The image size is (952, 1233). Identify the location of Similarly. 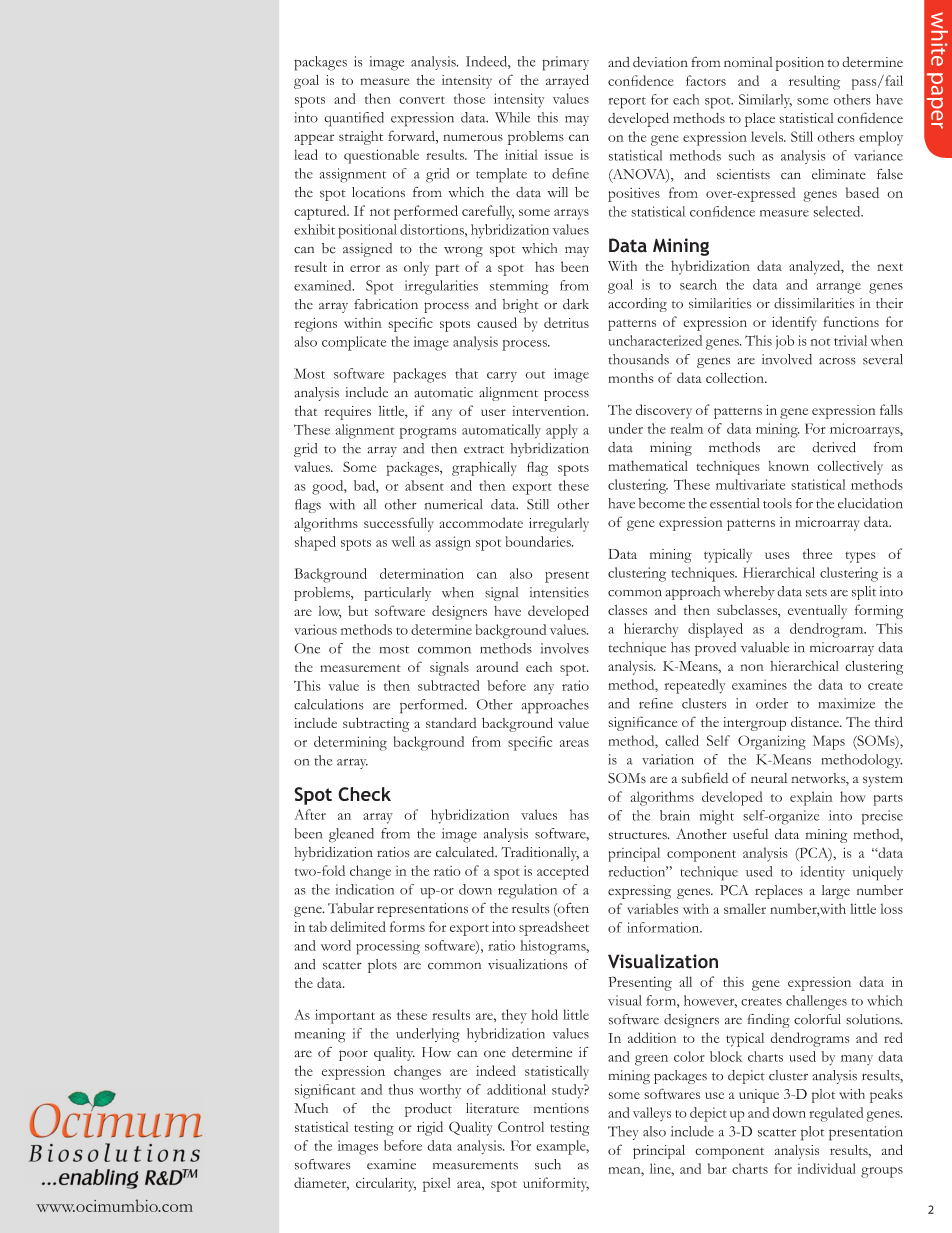
(765, 101).
